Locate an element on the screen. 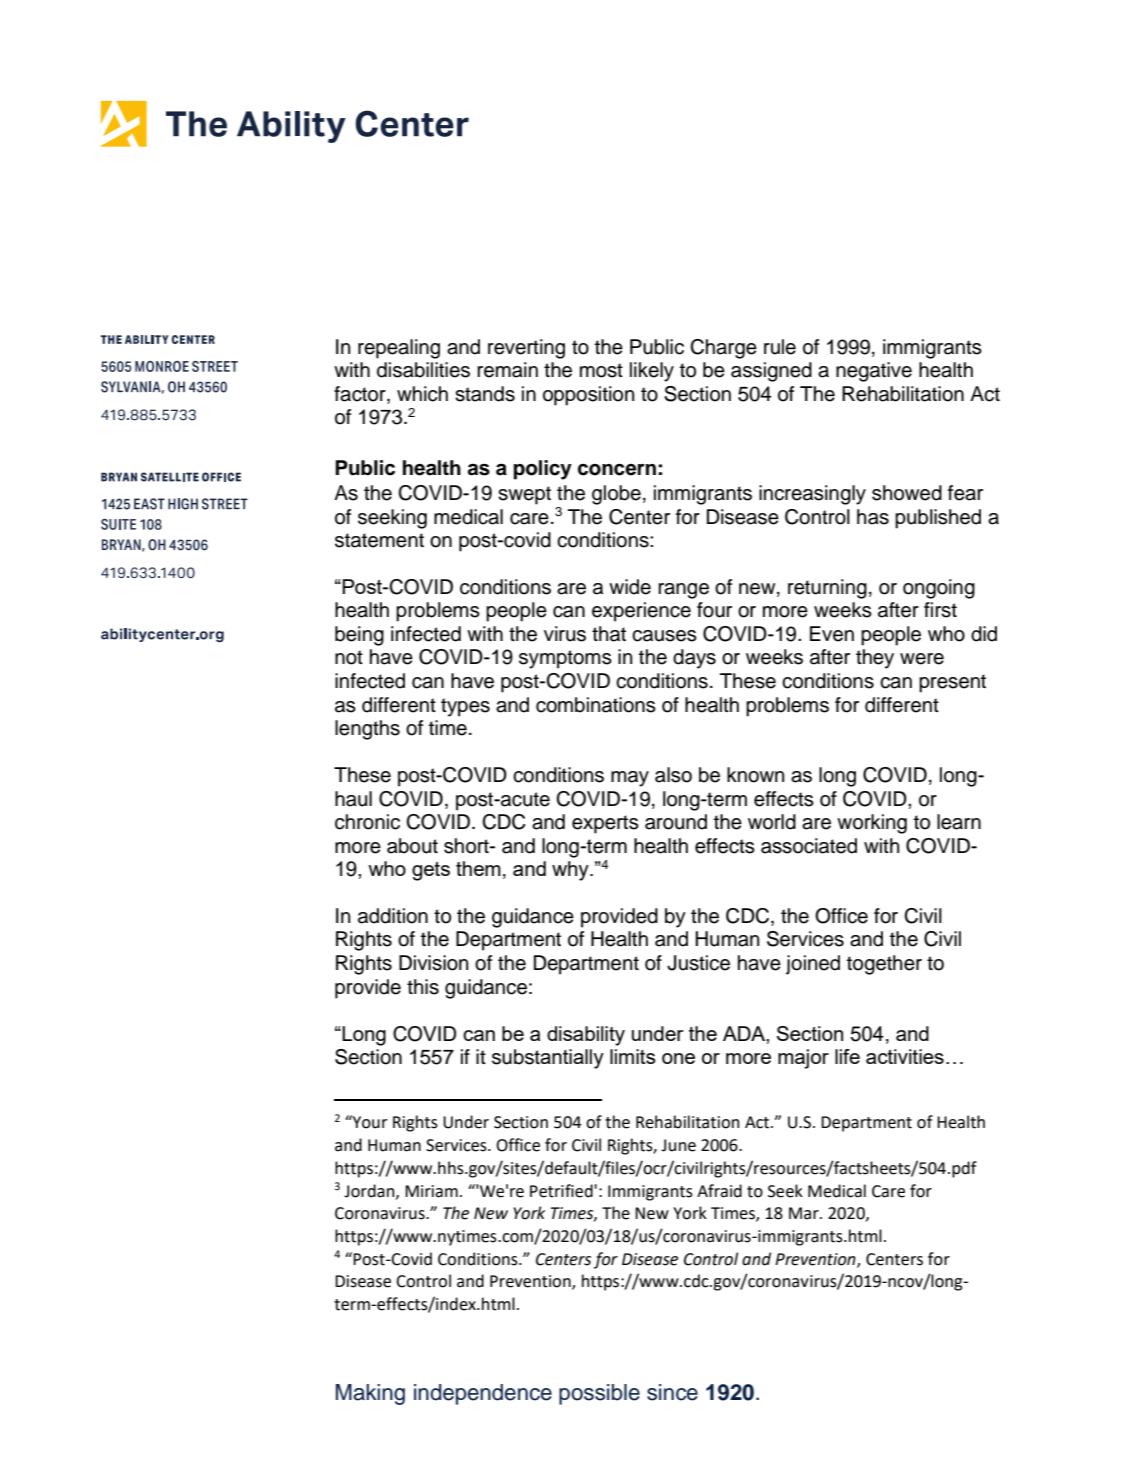  Making is located at coordinates (370, 1394).
